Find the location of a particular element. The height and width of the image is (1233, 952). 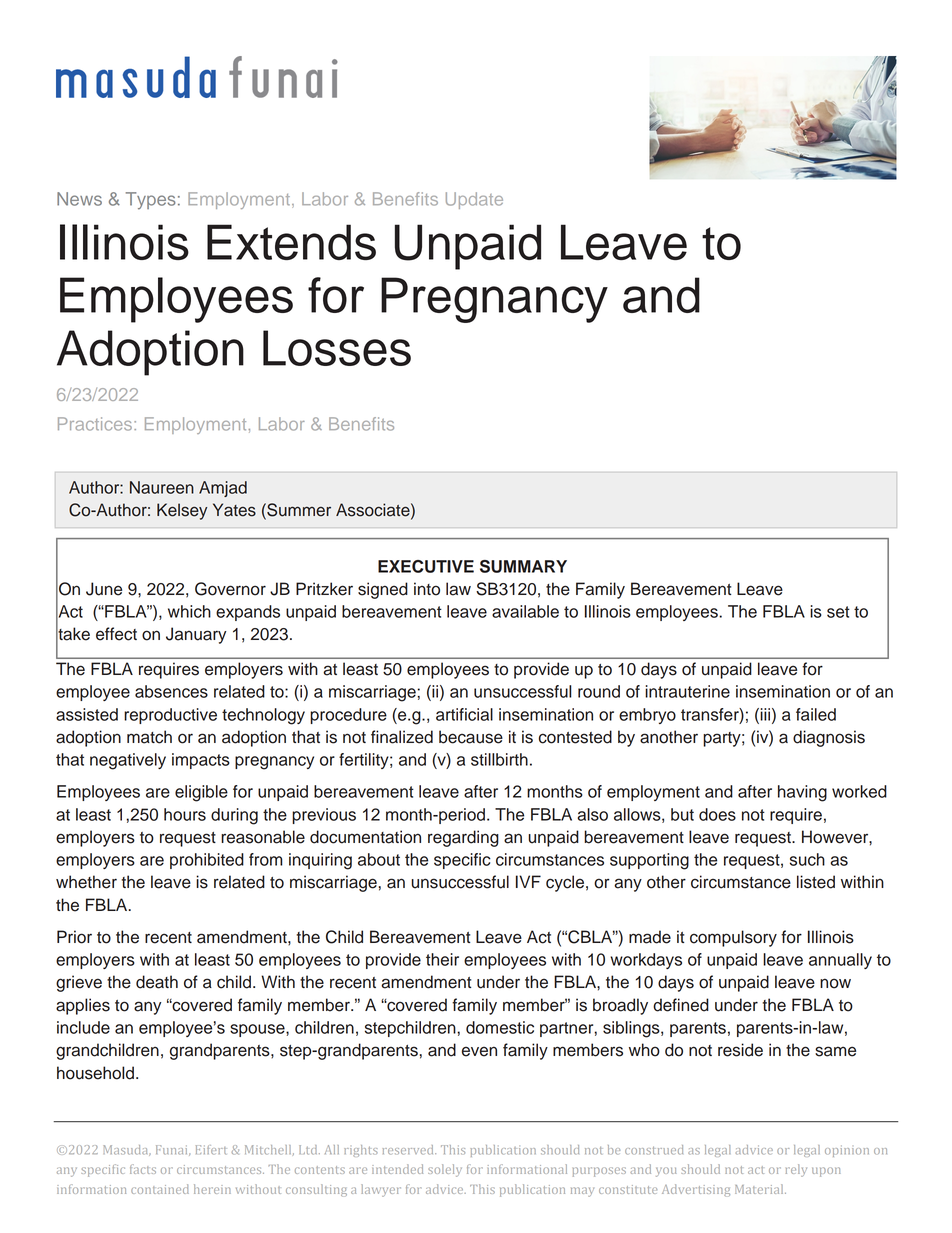

Types is located at coordinates (151, 201).
